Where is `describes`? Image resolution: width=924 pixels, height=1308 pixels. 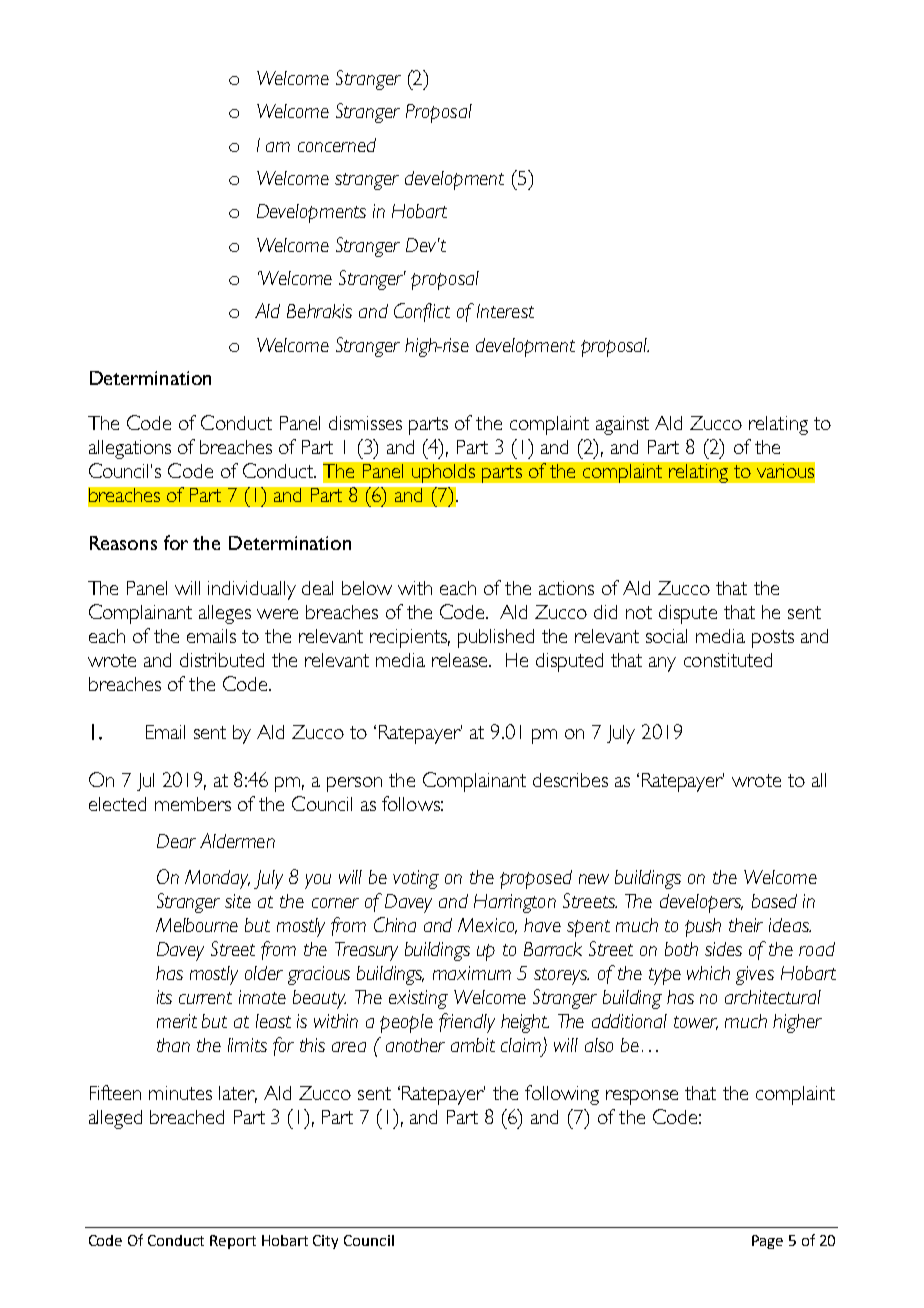 describes is located at coordinates (570, 780).
